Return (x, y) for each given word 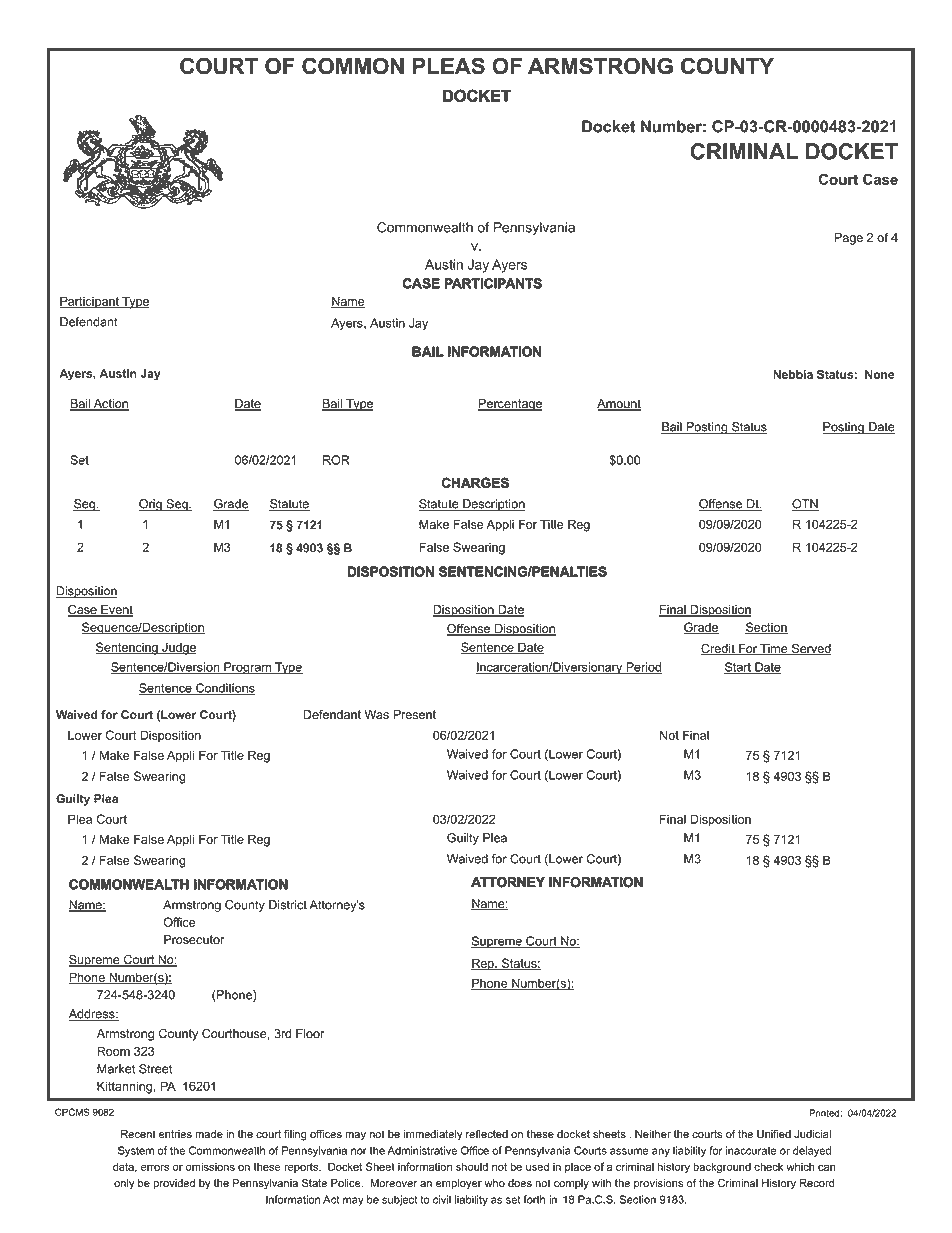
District (288, 905)
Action (110, 405)
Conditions (224, 689)
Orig (151, 505)
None (880, 374)
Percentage (510, 405)
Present (414, 715)
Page (848, 239)
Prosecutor (194, 940)
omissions (210, 1166)
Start (738, 668)
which (800, 1167)
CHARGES (475, 483)
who (494, 1183)
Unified (774, 1134)
